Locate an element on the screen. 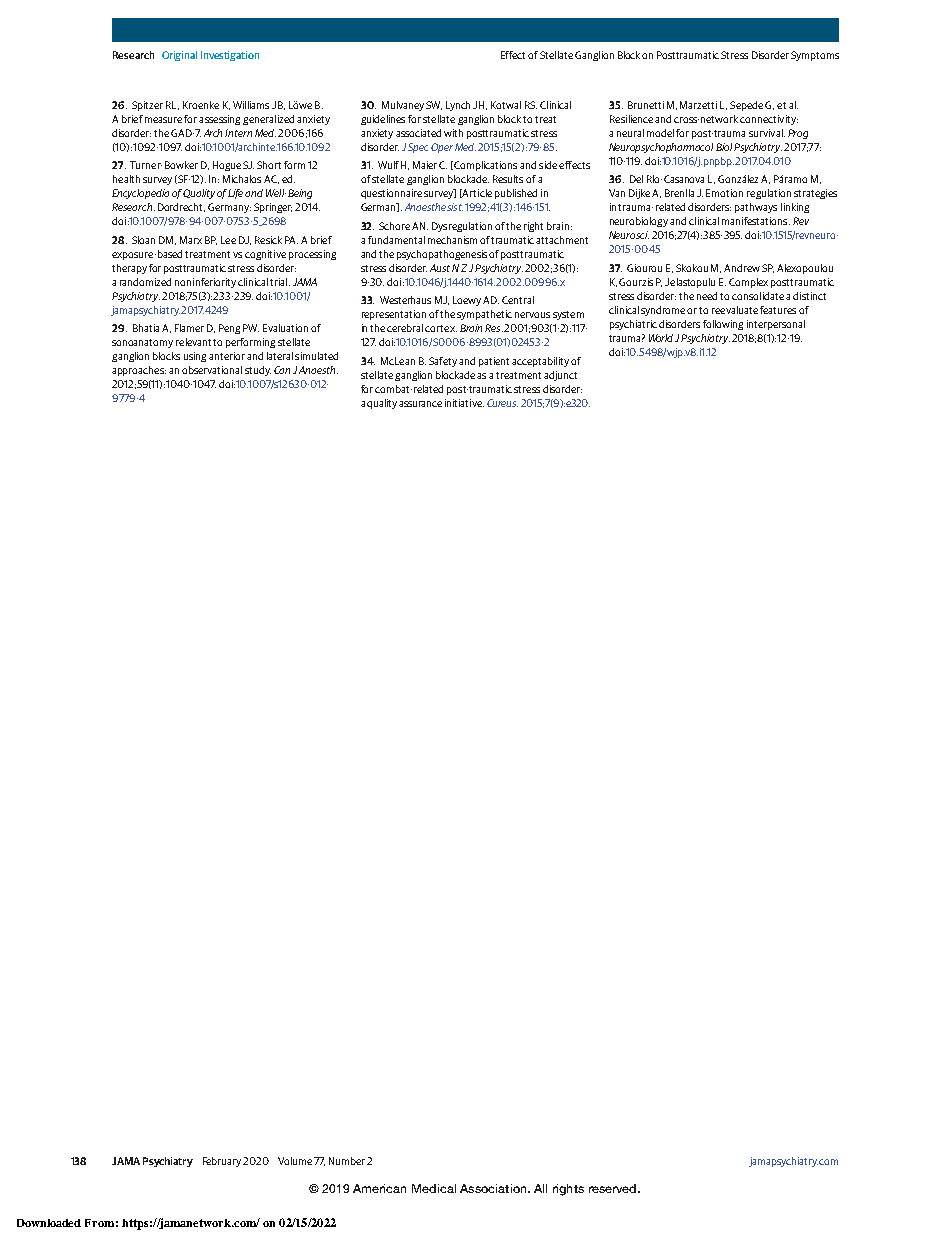 The image size is (952, 1233). randomized is located at coordinates (145, 282).
